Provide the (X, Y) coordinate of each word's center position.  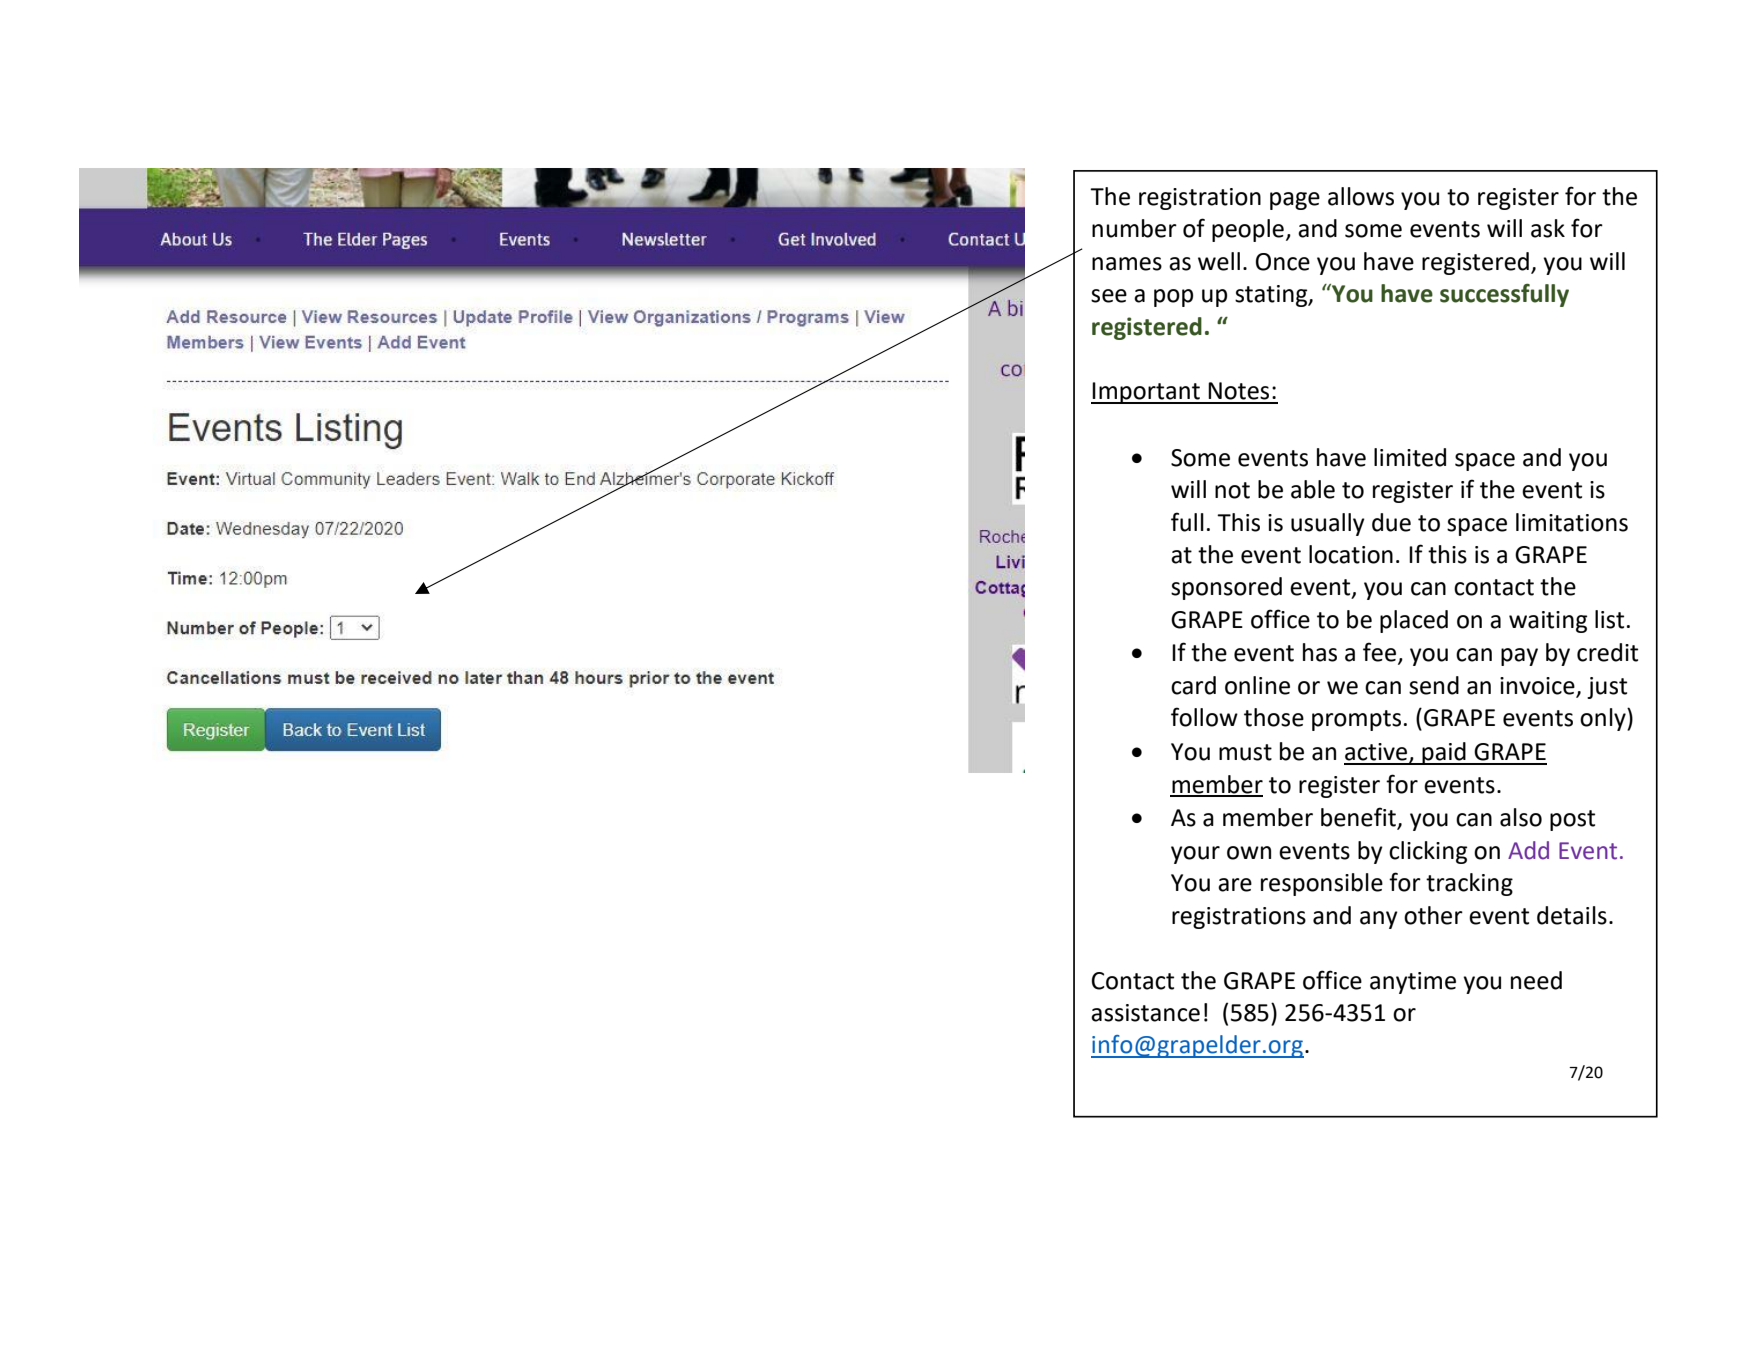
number (1134, 228)
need (1536, 980)
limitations (1572, 522)
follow (1204, 717)
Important (1146, 393)
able (1313, 489)
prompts (1356, 720)
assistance (1145, 1013)
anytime (1413, 983)
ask (1548, 228)
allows (1361, 196)
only (1604, 719)
